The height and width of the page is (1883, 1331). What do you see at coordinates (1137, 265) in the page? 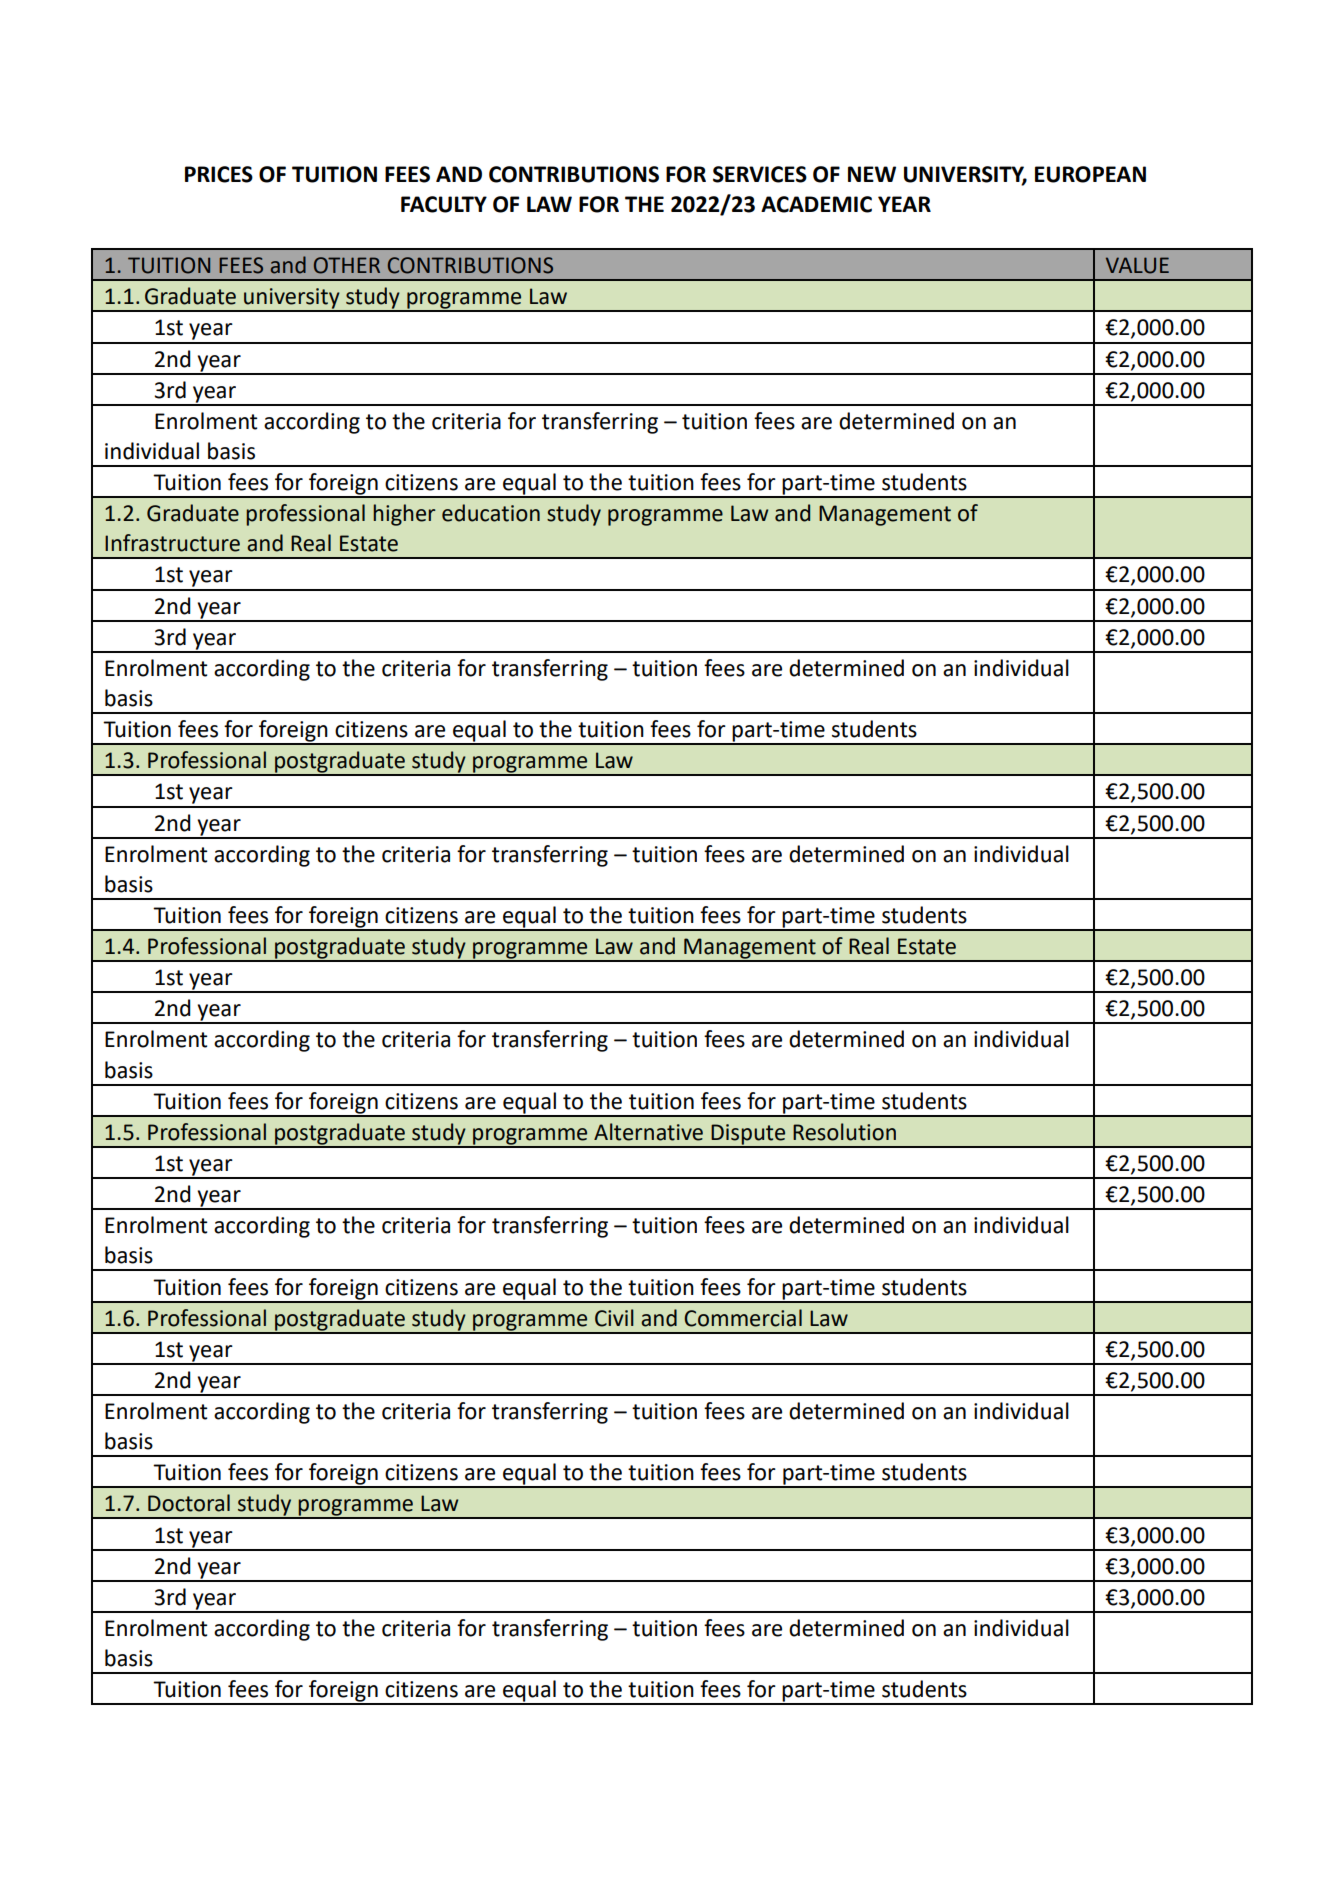
I see `VALUE` at bounding box center [1137, 265].
